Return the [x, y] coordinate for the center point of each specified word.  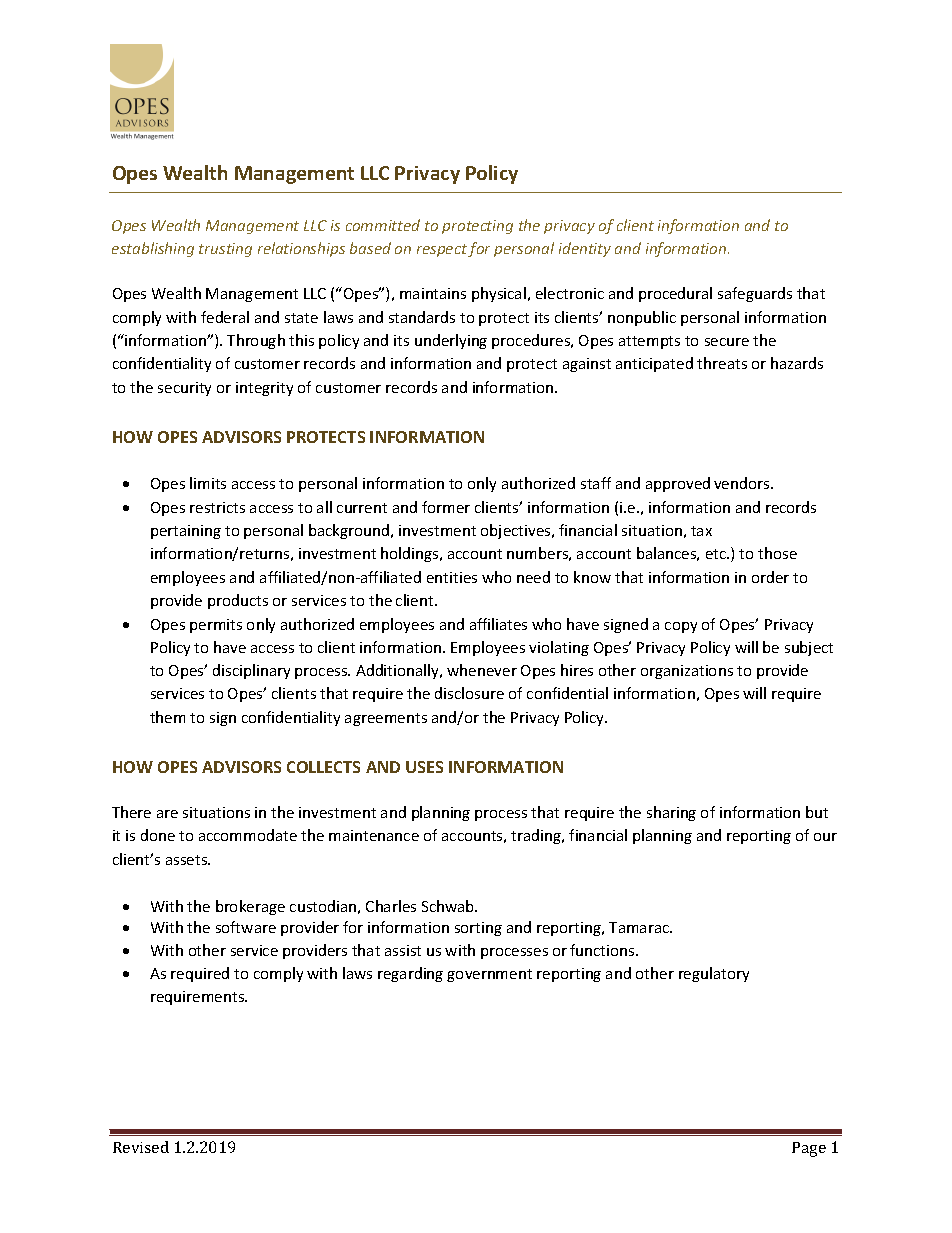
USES [424, 767]
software [246, 927]
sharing [671, 813]
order [770, 577]
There [131, 812]
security [184, 389]
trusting [225, 250]
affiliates [498, 624]
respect [443, 250]
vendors [743, 483]
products [238, 601]
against [587, 365]
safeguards [755, 294]
